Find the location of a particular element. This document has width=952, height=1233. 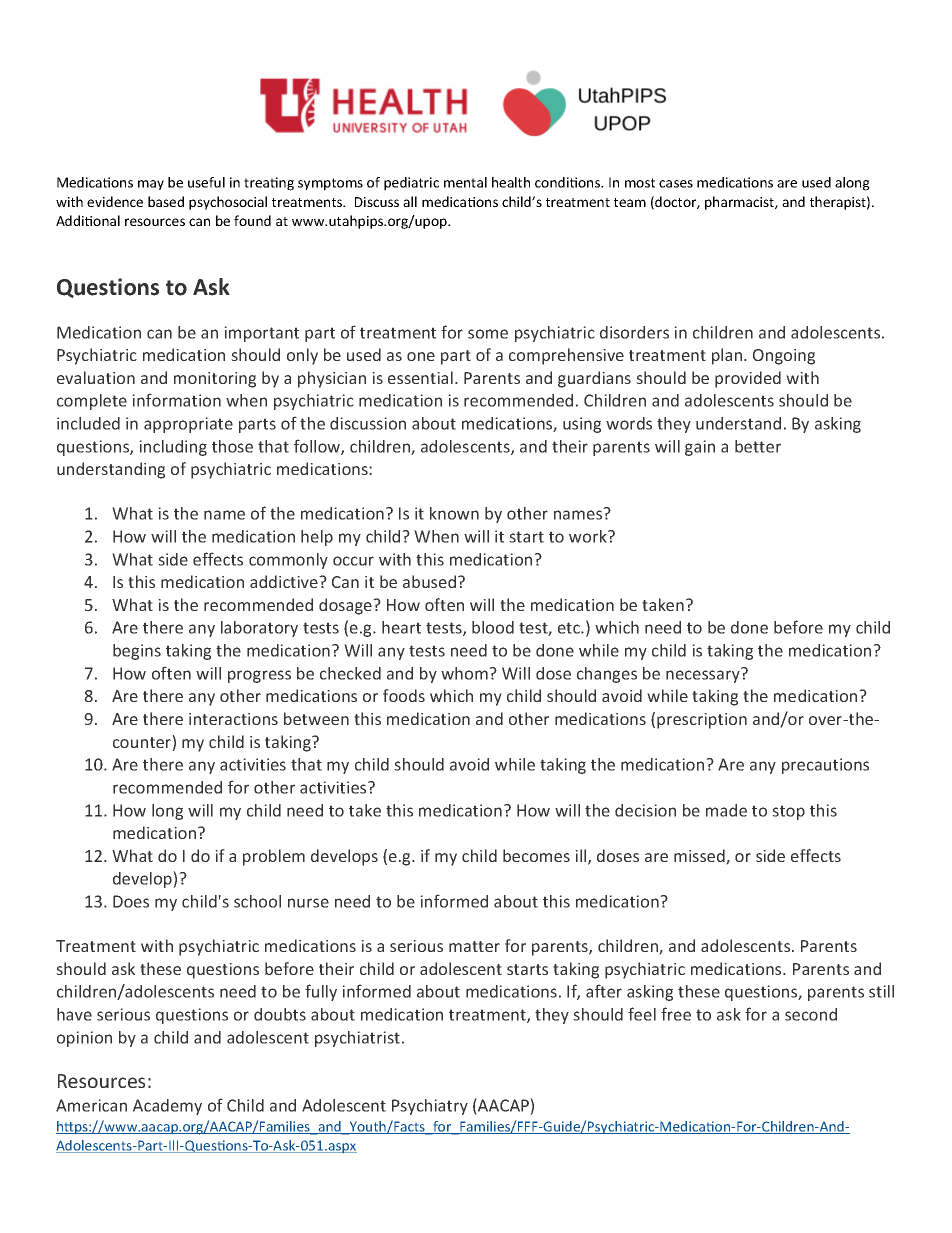

second is located at coordinates (811, 1014).
